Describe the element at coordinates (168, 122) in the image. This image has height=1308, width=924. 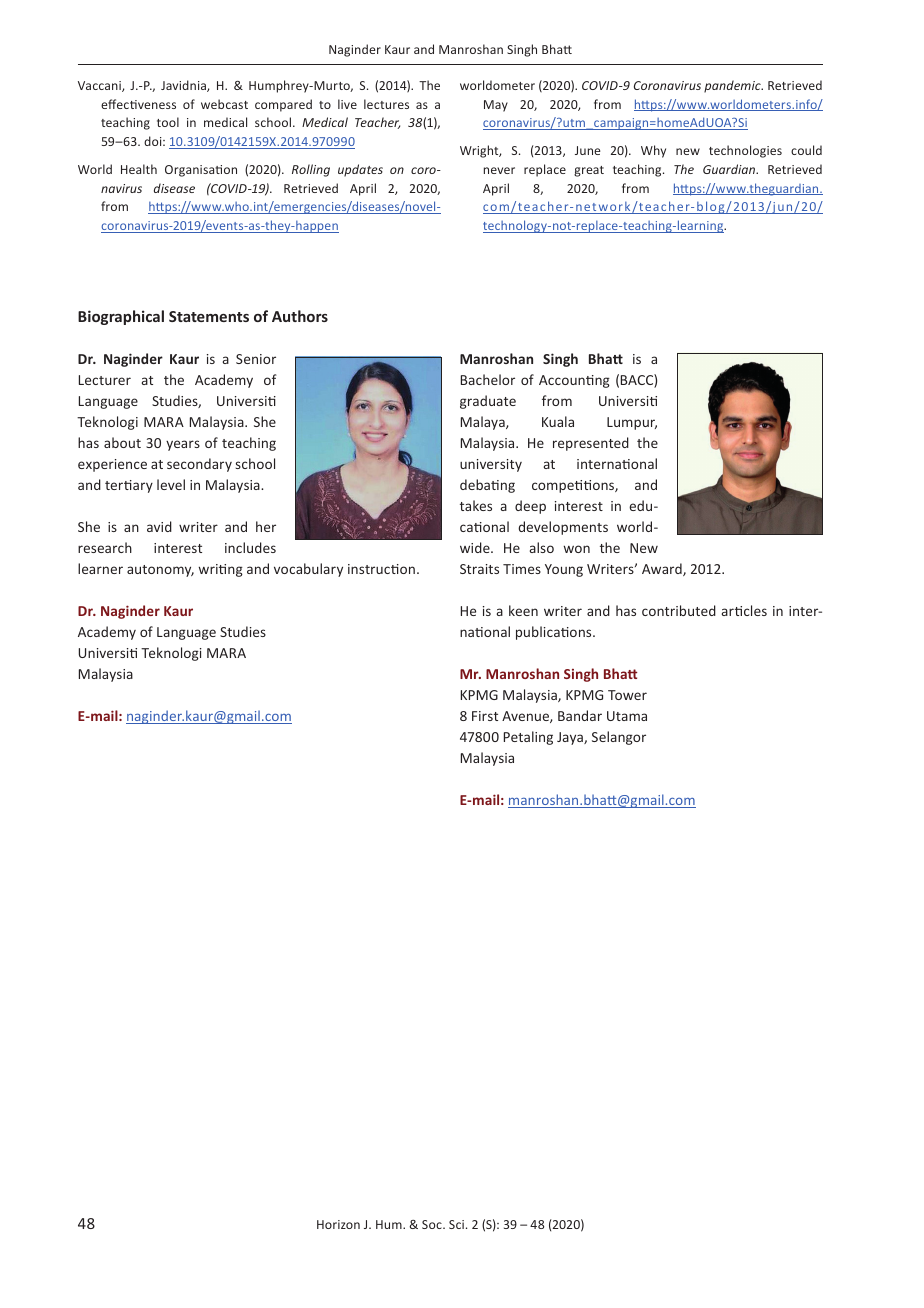
I see `tool` at that location.
